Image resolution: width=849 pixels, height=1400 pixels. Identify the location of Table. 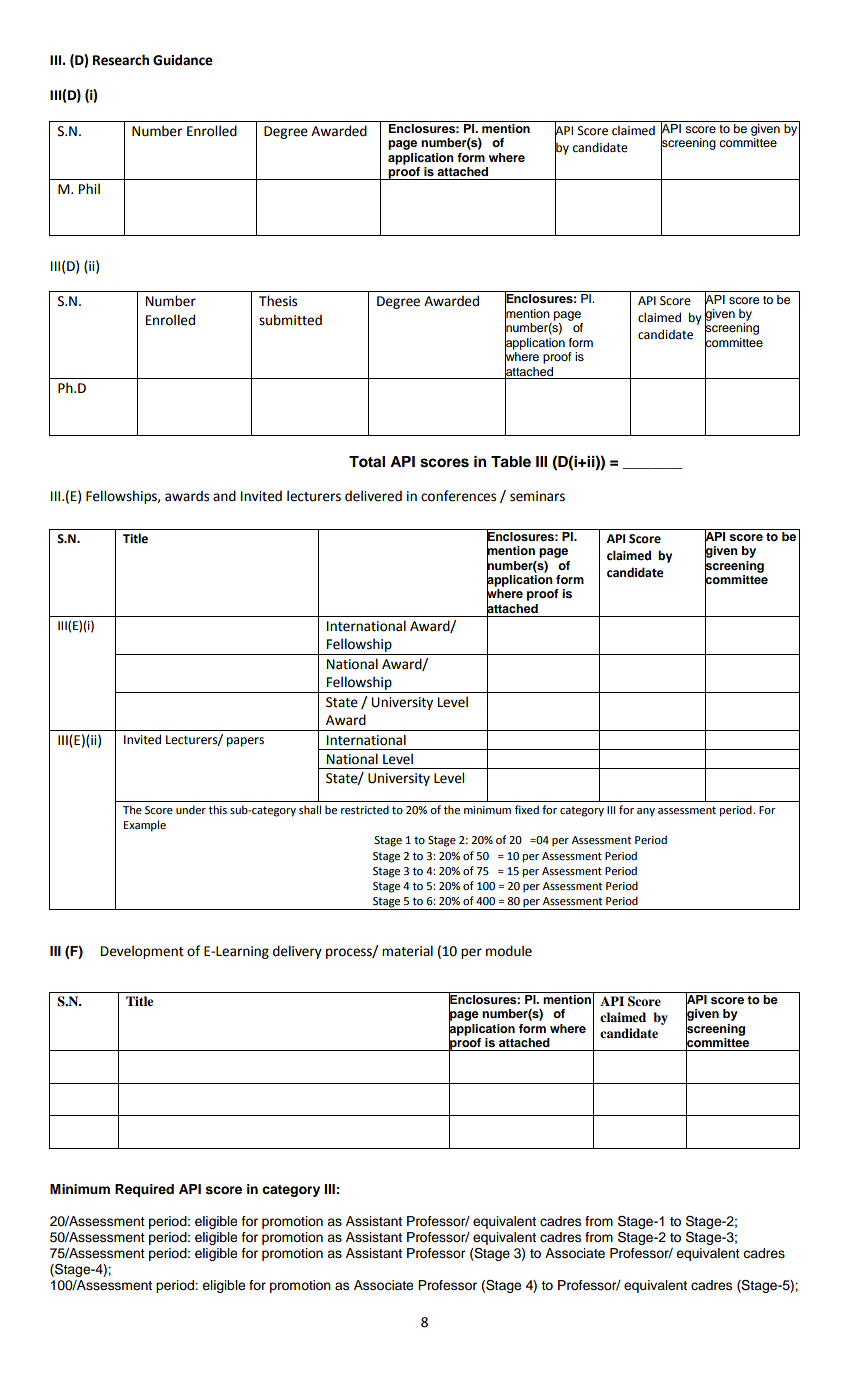
(511, 462).
